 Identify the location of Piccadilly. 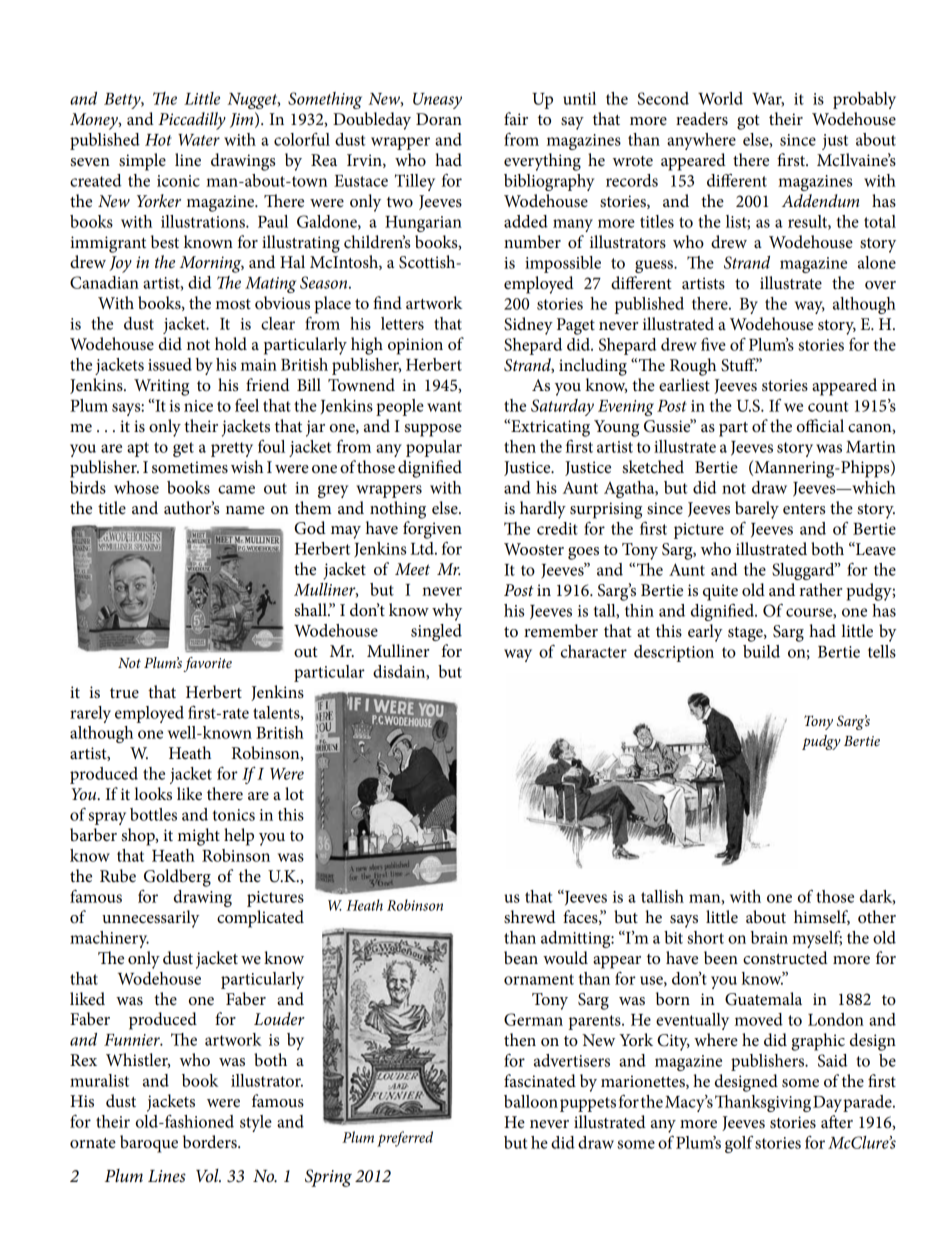
(192, 121).
